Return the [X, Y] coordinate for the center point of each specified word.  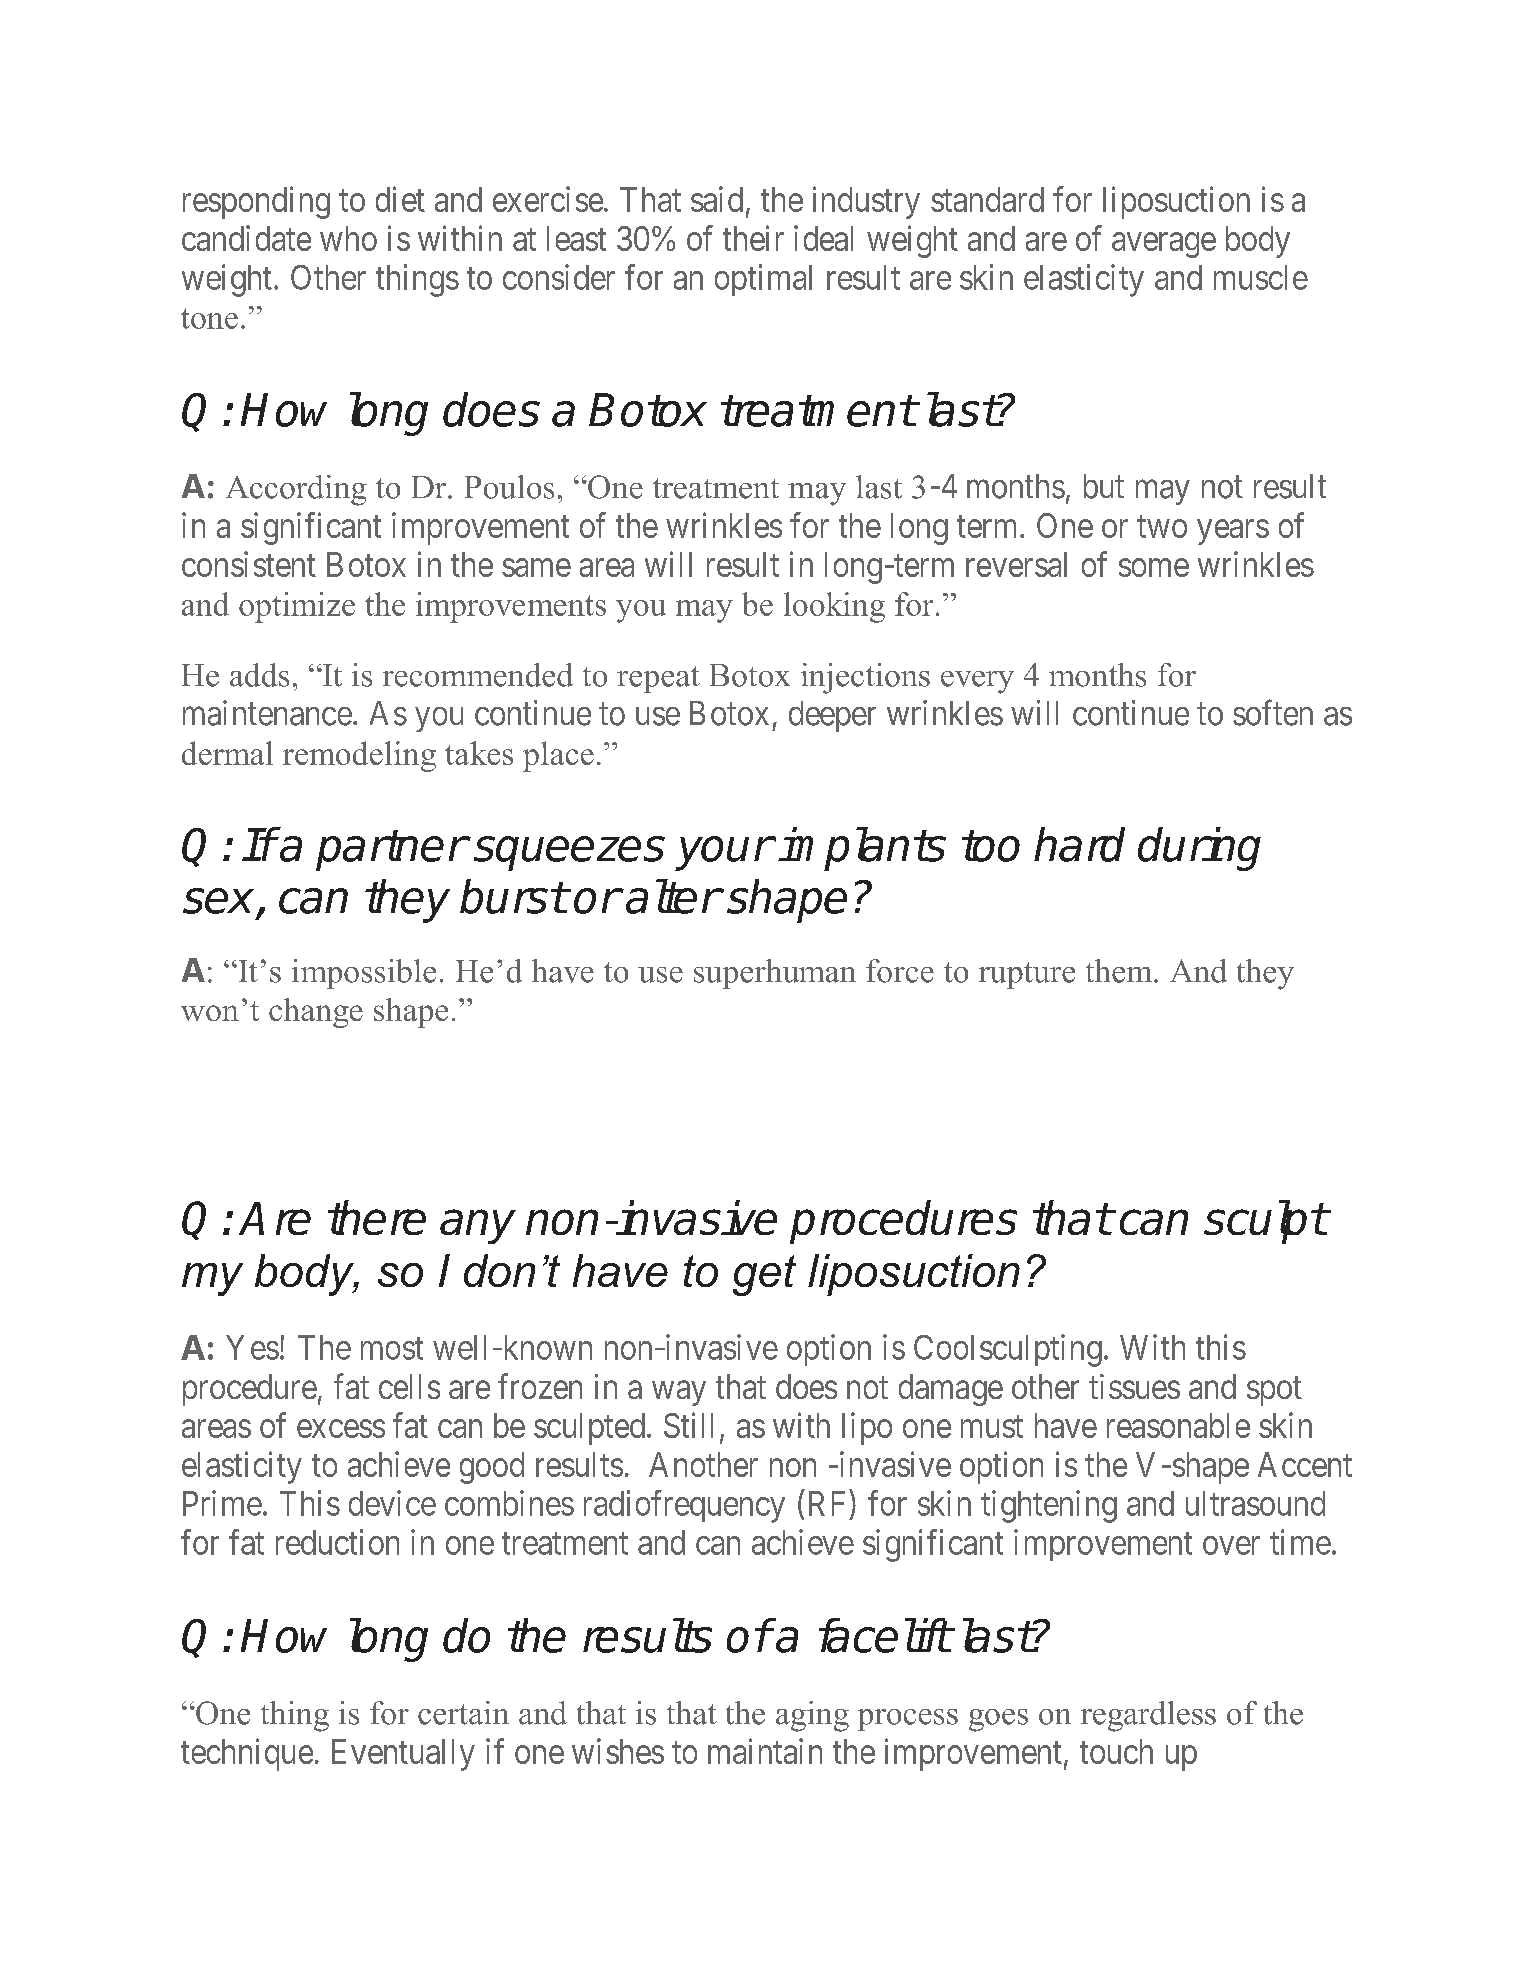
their [753, 238]
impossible [364, 974]
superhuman [775, 974]
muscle [1261, 277]
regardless [1148, 1716]
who [348, 238]
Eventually [403, 1755]
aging [812, 1716]
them [1120, 971]
